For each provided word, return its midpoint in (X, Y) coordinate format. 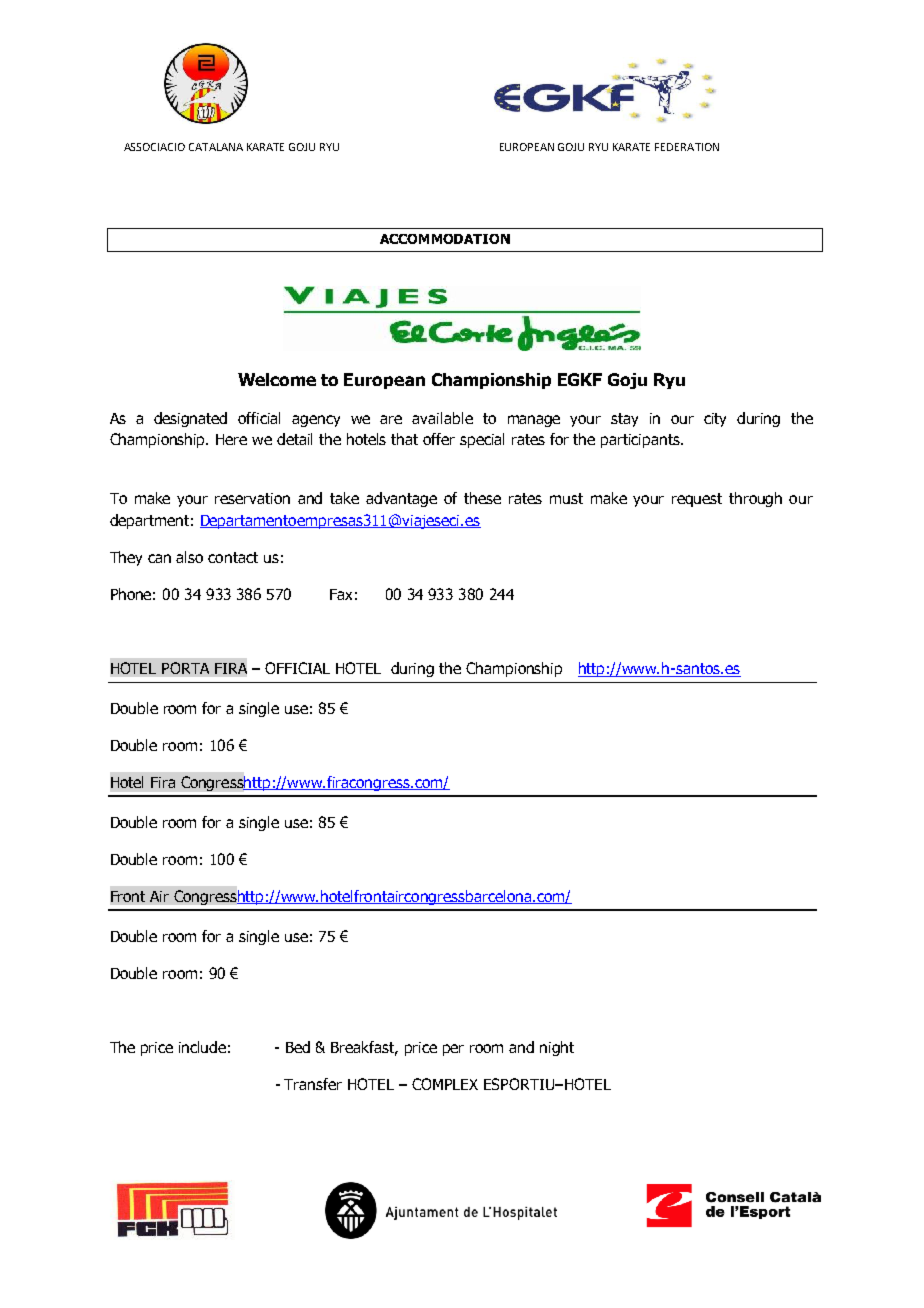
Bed (298, 1047)
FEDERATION (687, 147)
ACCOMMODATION (445, 239)
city (715, 420)
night (557, 1048)
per (453, 1050)
